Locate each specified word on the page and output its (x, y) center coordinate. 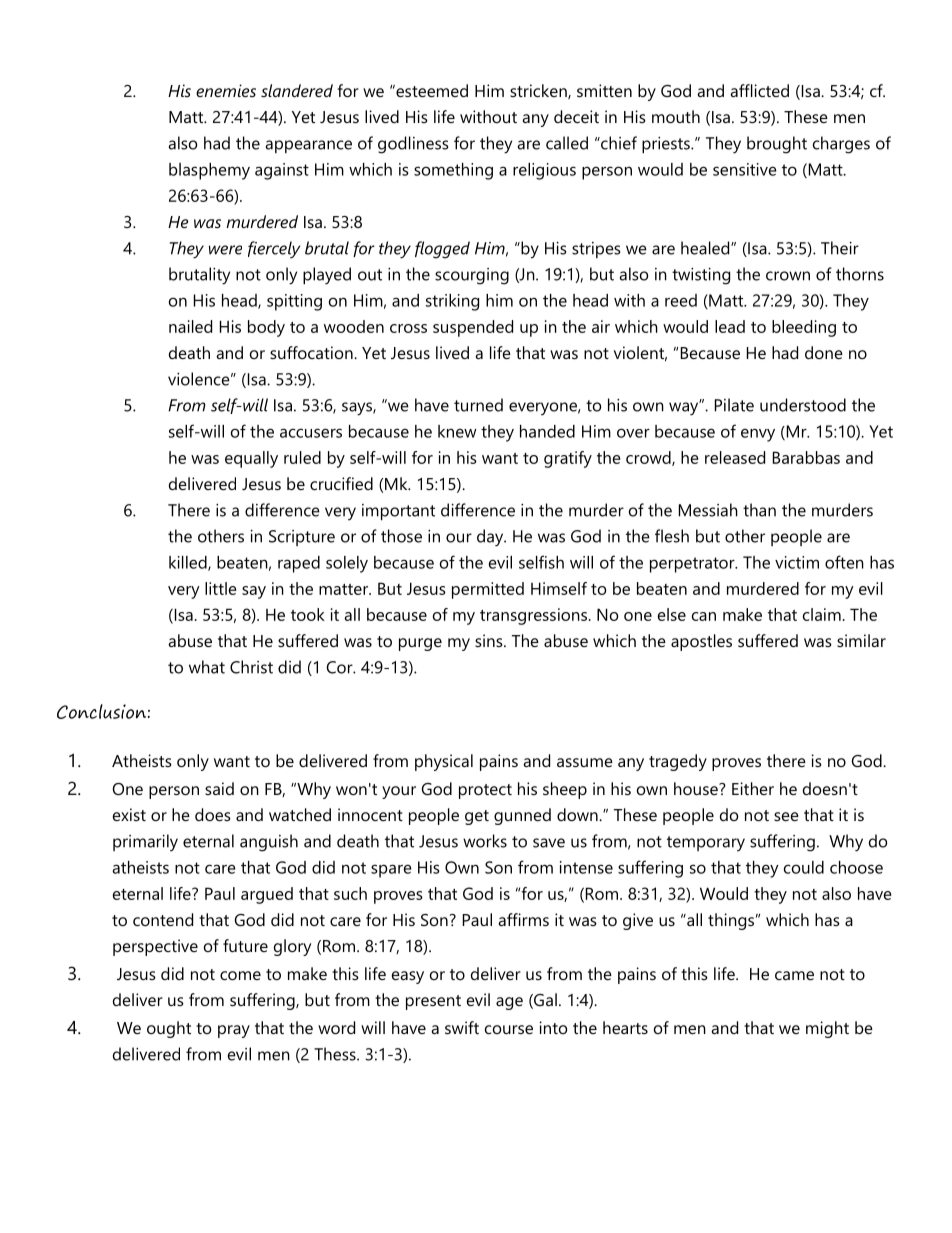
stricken (539, 91)
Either (753, 788)
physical (444, 762)
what (207, 667)
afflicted (759, 90)
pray (234, 1031)
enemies (226, 90)
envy (758, 435)
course (509, 1029)
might (827, 1029)
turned (478, 405)
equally (251, 459)
